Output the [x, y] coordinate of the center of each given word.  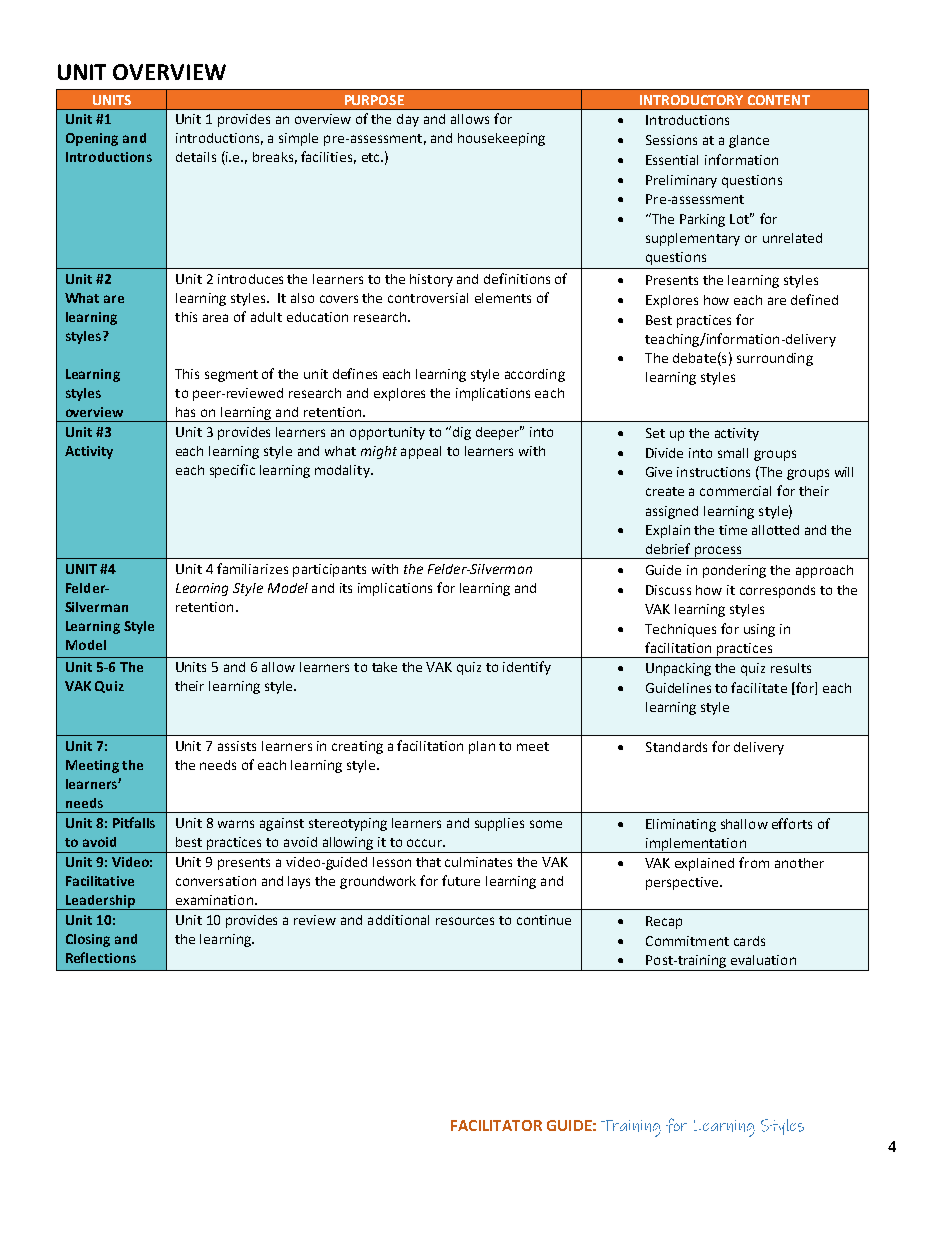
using [759, 630]
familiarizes [252, 568]
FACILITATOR [496, 1125]
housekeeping [501, 139]
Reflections [101, 957]
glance [749, 141]
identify [527, 668]
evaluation [763, 960]
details [196, 157]
